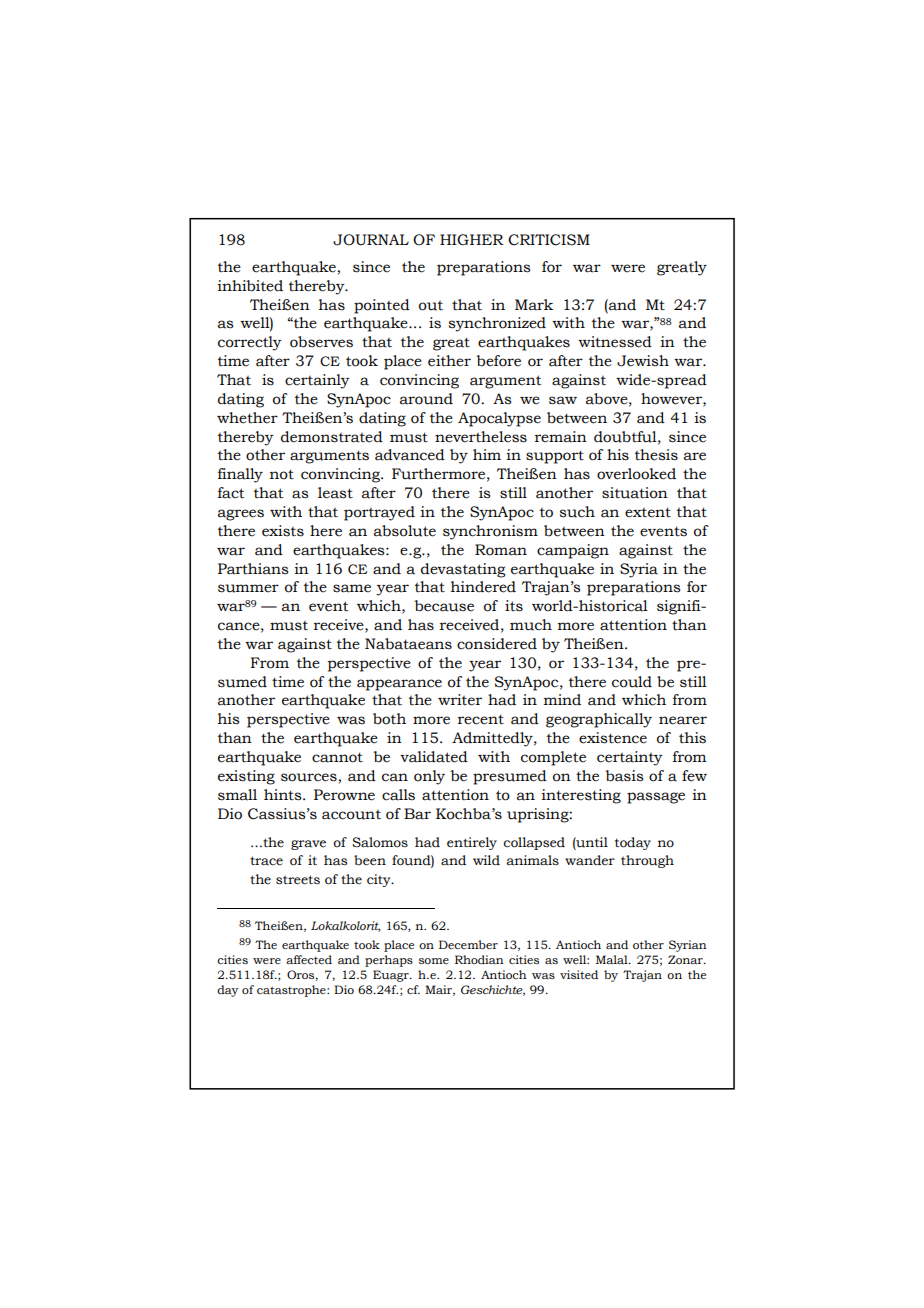 The width and height of the document is (924, 1308). I want to click on HIGHER, so click(472, 240).
